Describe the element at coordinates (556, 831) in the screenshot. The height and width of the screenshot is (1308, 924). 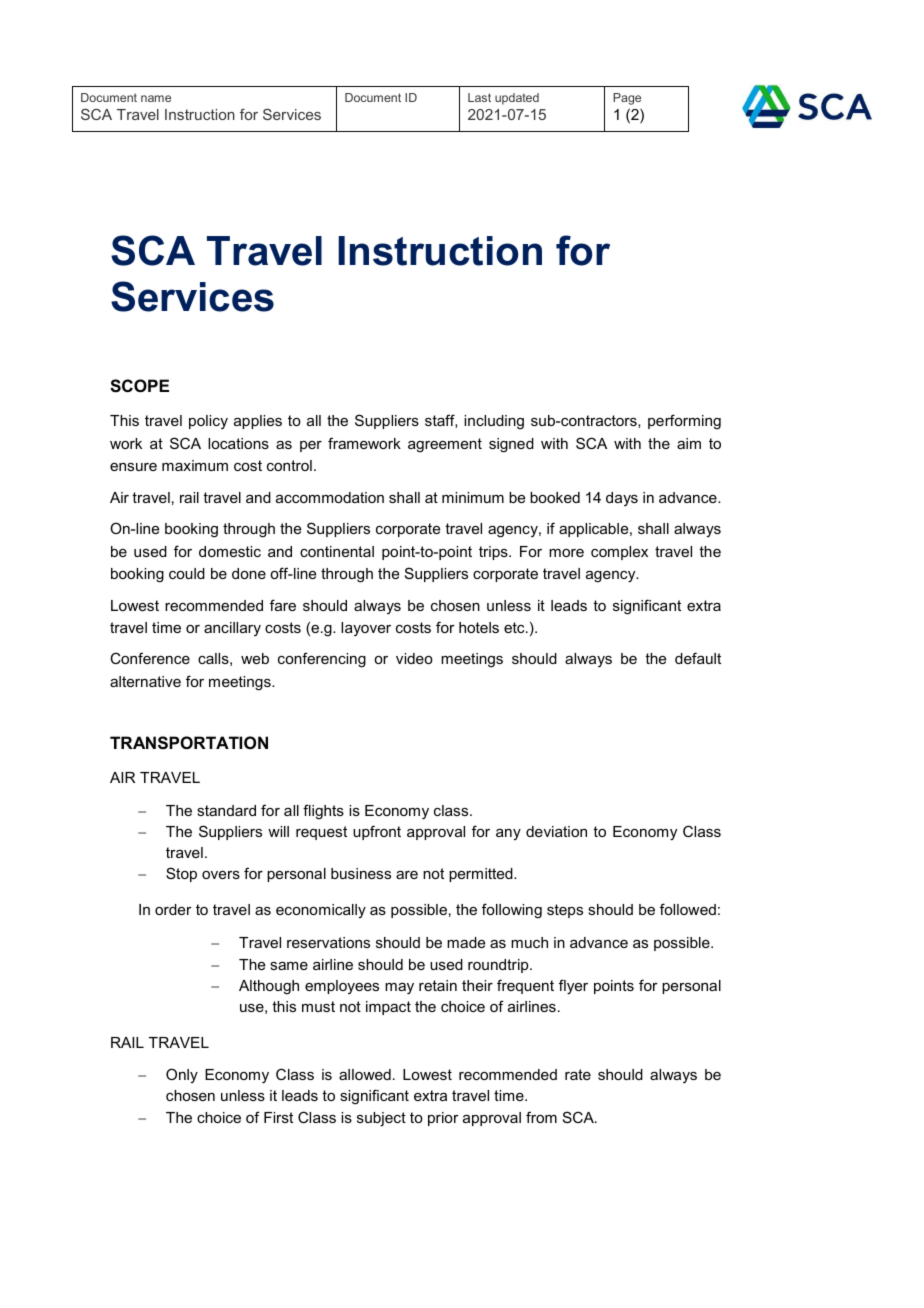
I see `deviation` at that location.
